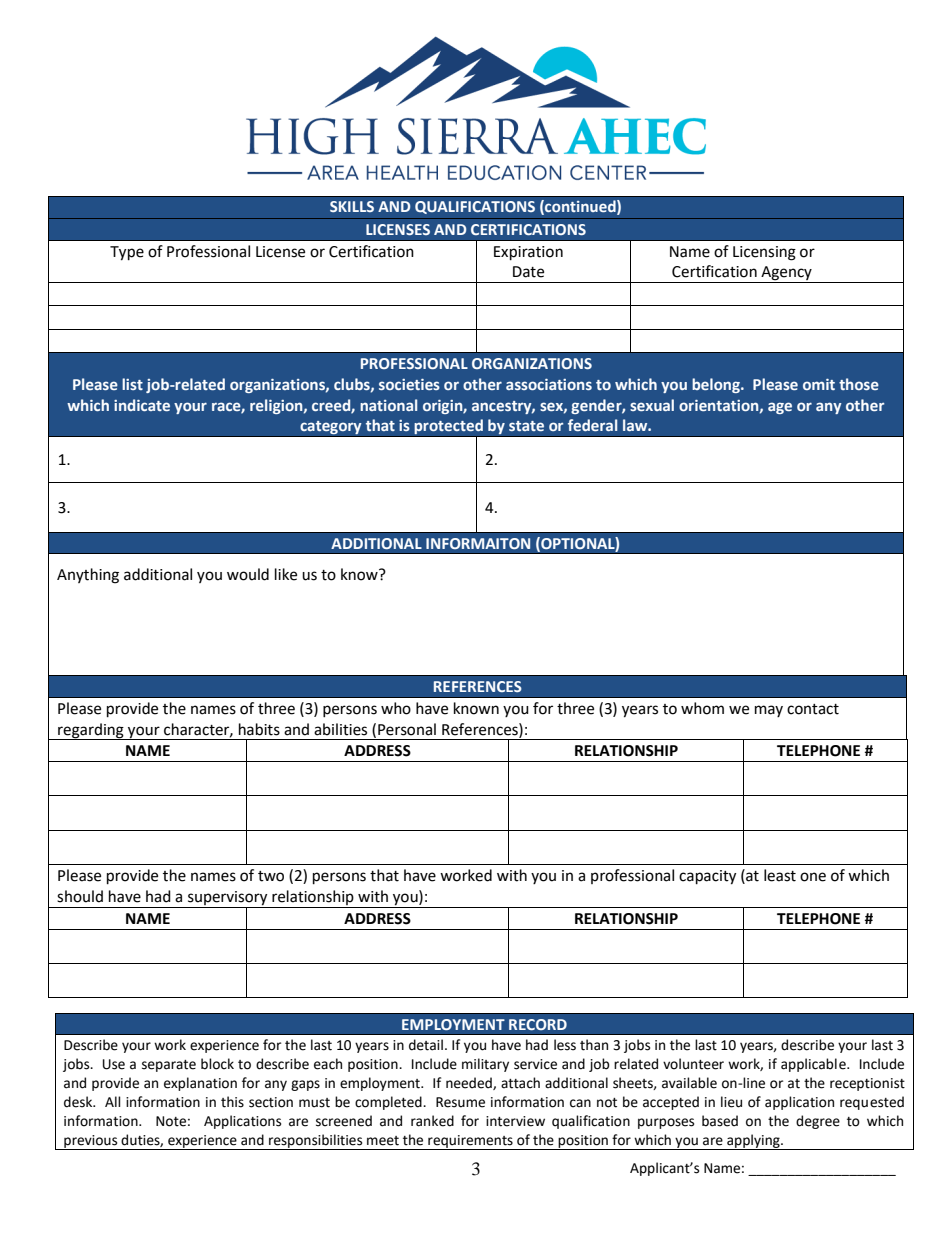 Image resolution: width=952 pixels, height=1233 pixels. What do you see at coordinates (127, 253) in the screenshot?
I see `Type` at bounding box center [127, 253].
